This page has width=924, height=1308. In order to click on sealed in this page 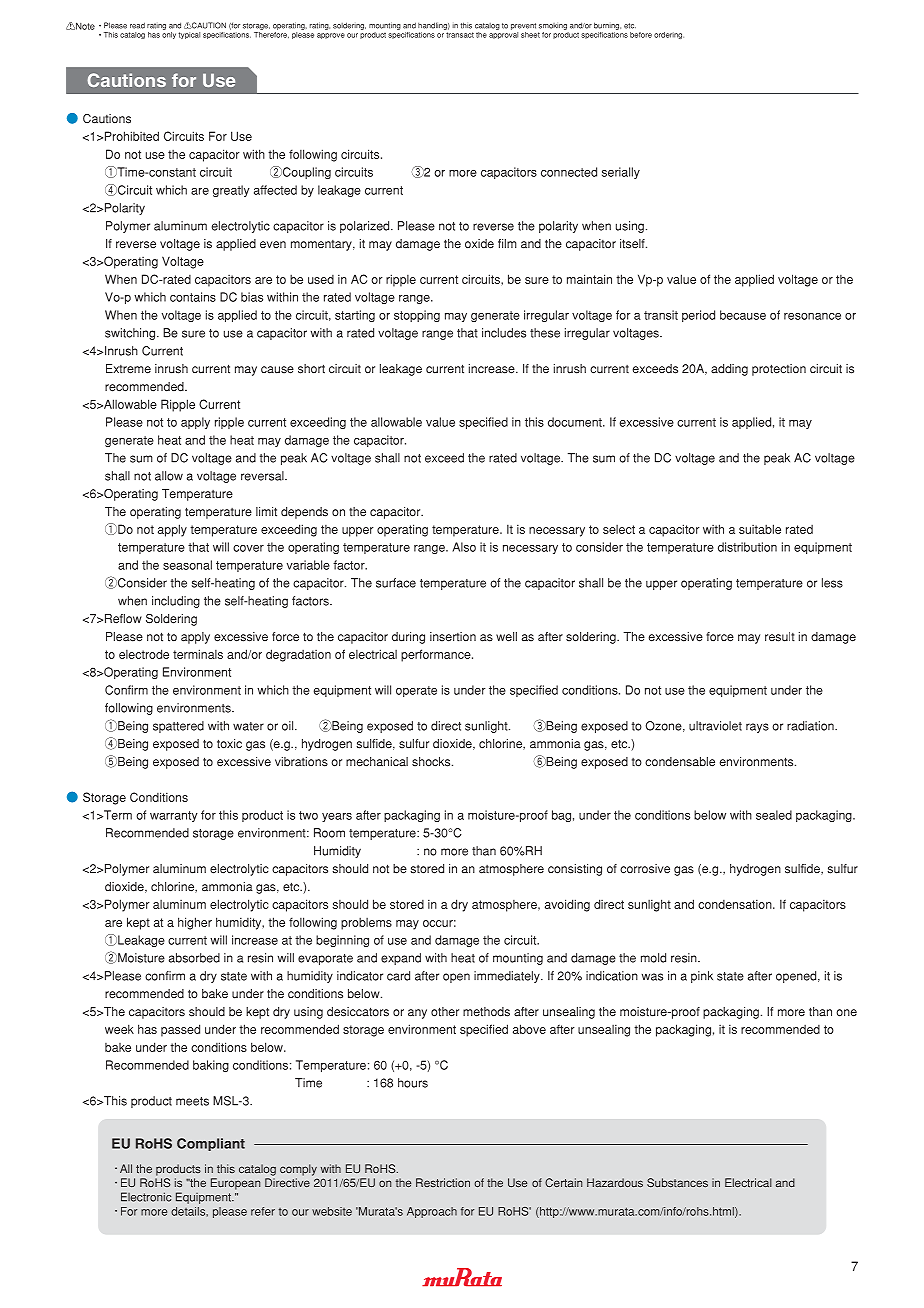, I will do `click(774, 815)`.
